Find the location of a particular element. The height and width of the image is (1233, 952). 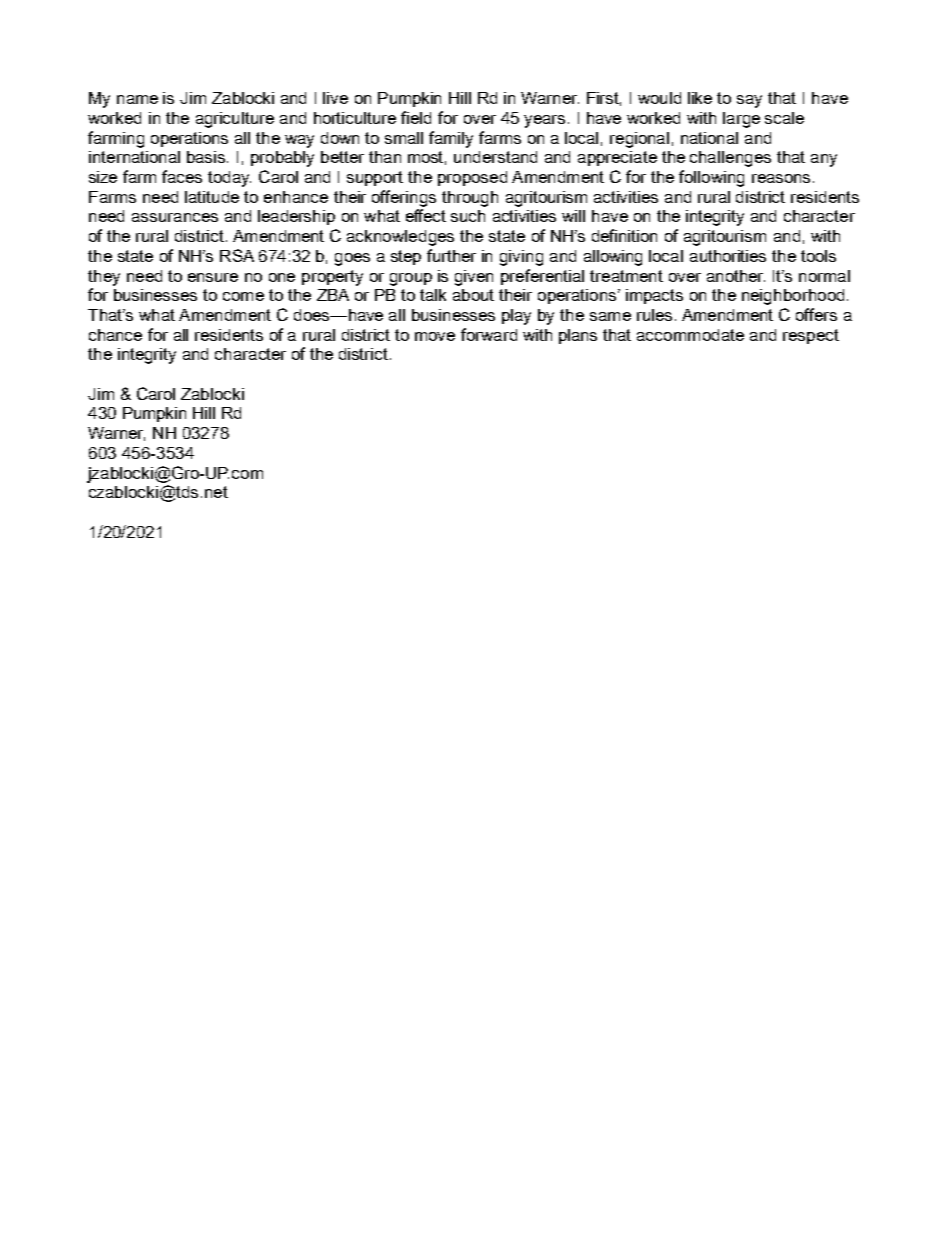

ensure is located at coordinates (213, 277).
